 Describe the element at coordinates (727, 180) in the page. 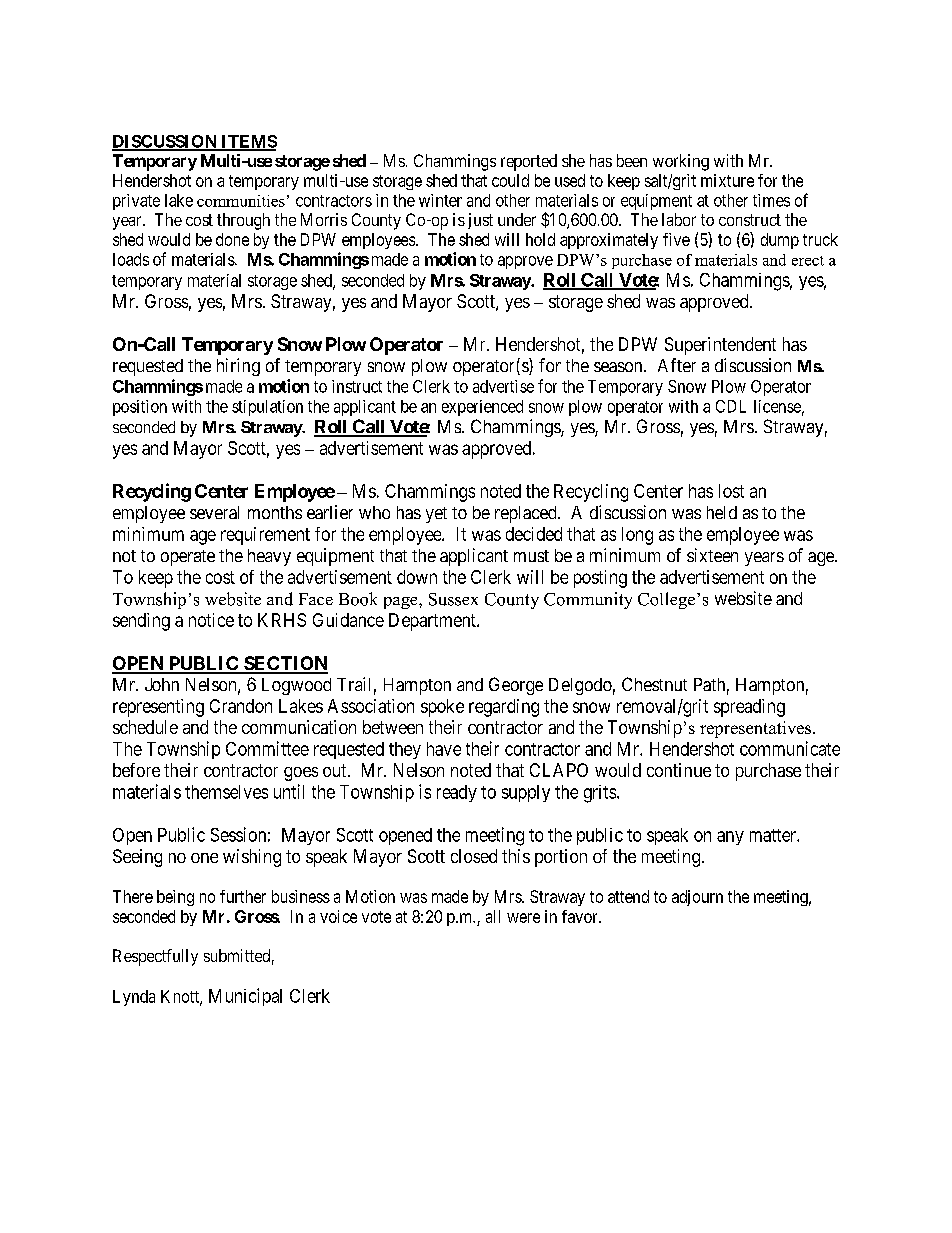

I see `mixture` at that location.
